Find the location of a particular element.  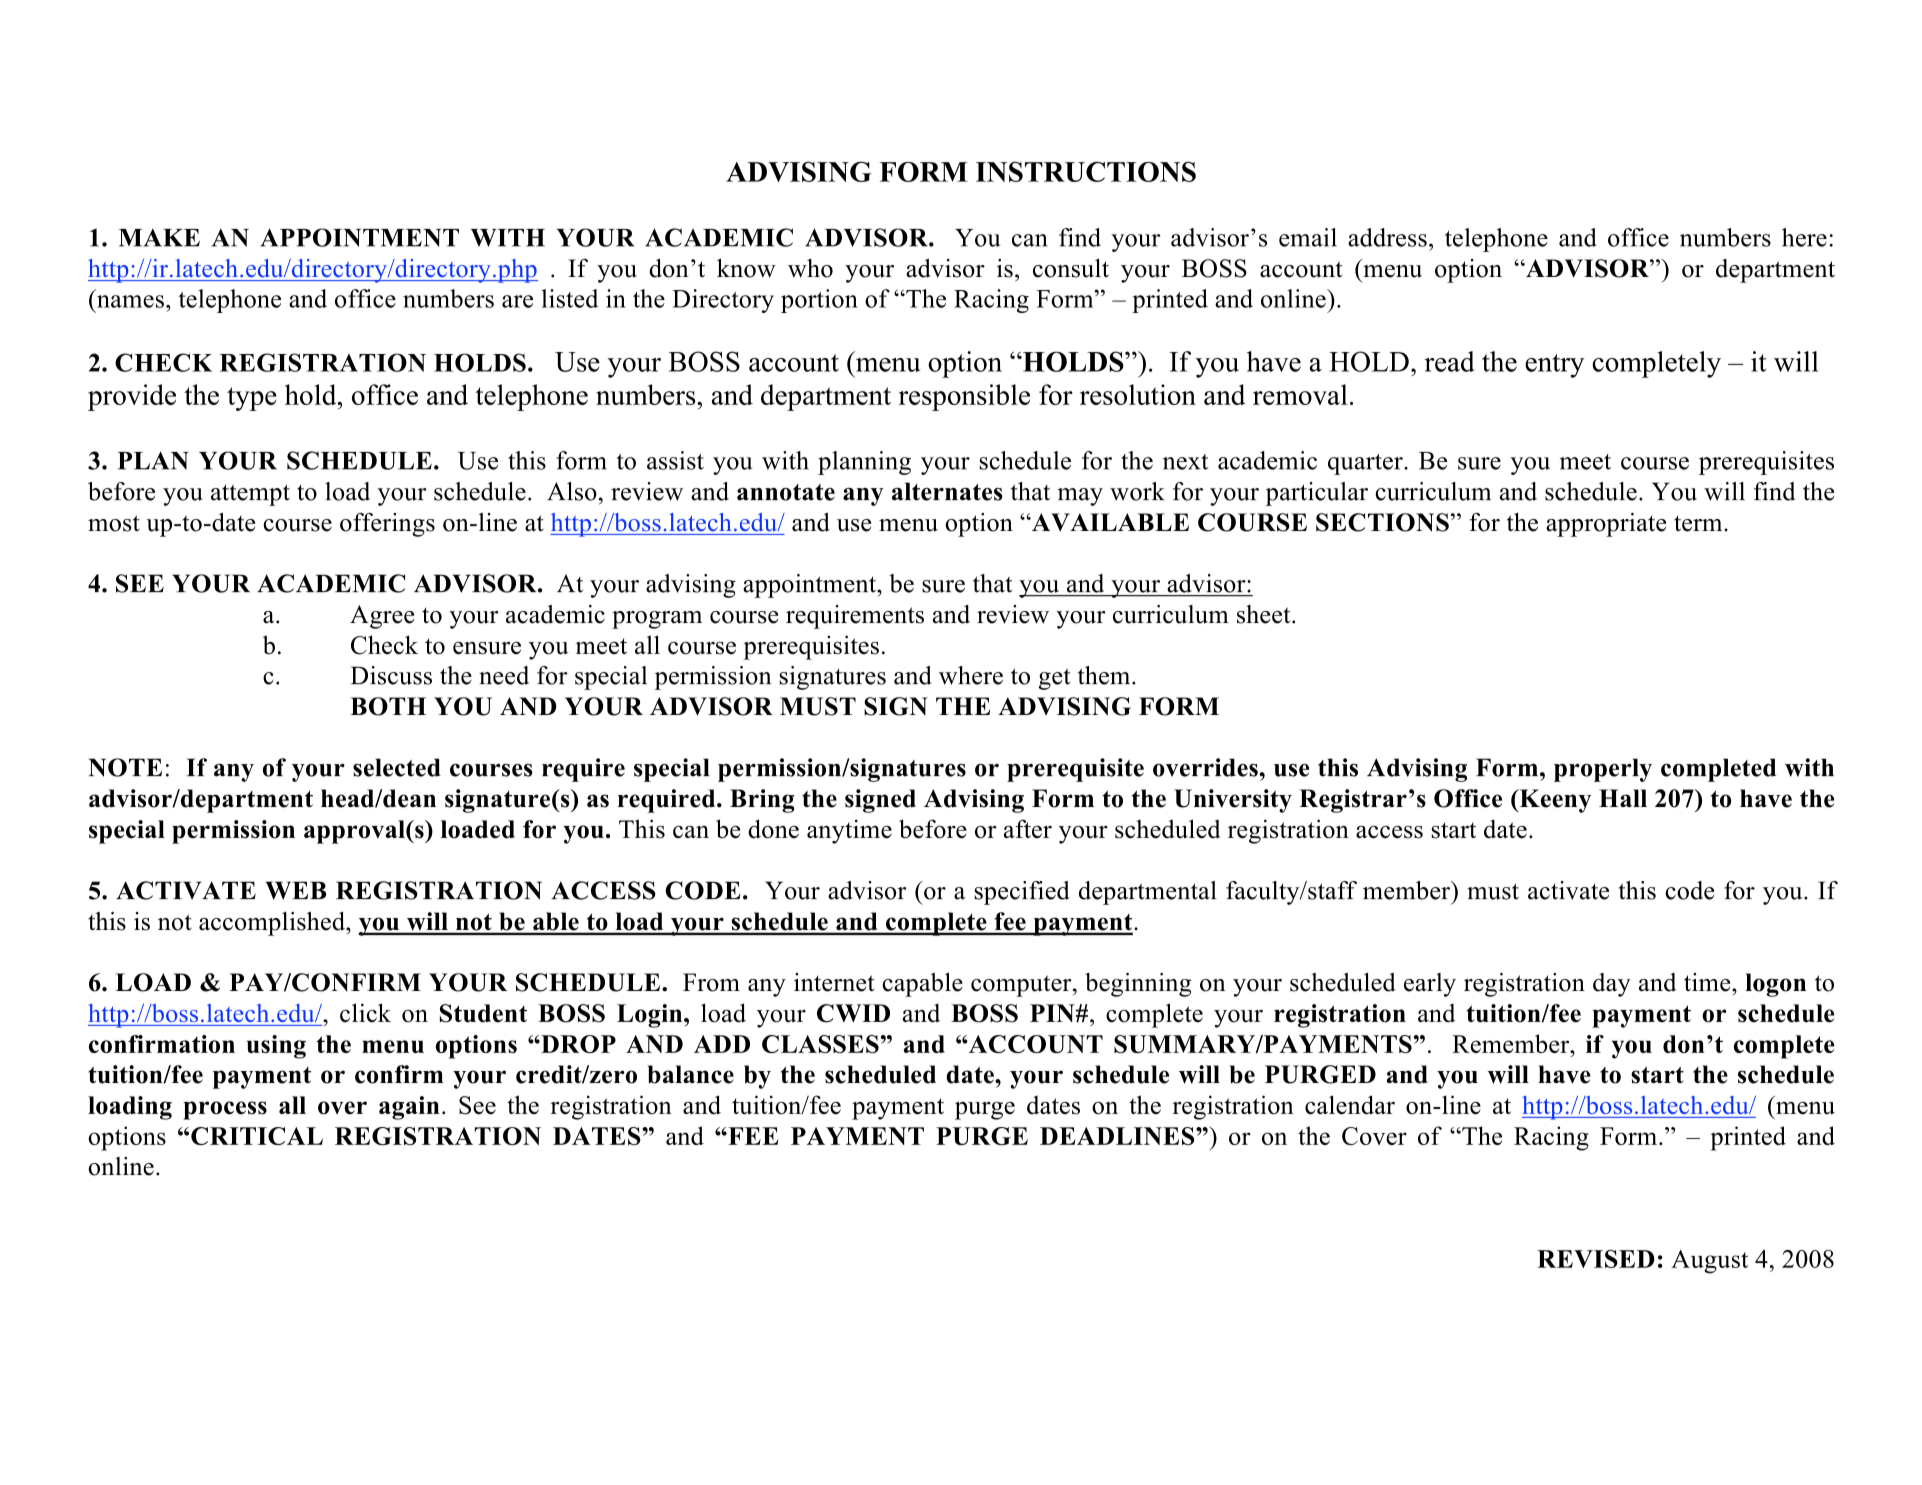

type is located at coordinates (252, 399).
